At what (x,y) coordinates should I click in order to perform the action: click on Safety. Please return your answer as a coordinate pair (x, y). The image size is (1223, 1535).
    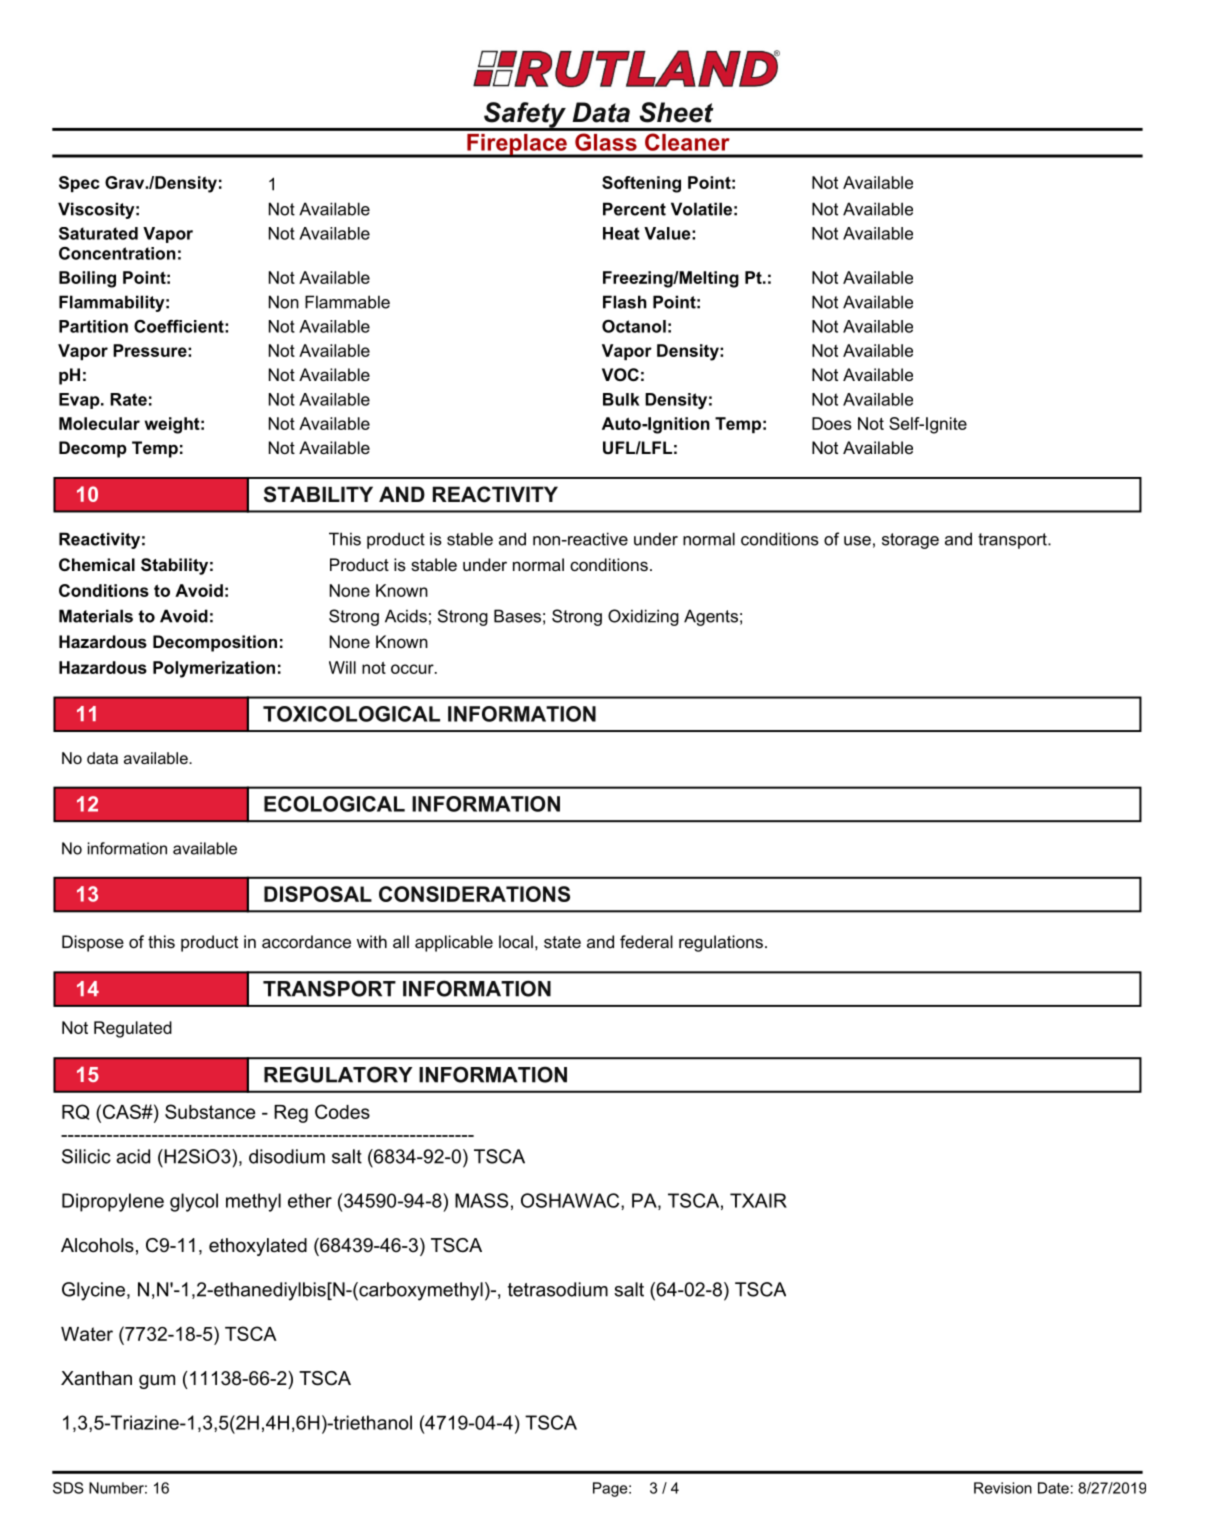
    Looking at the image, I should click on (525, 116).
